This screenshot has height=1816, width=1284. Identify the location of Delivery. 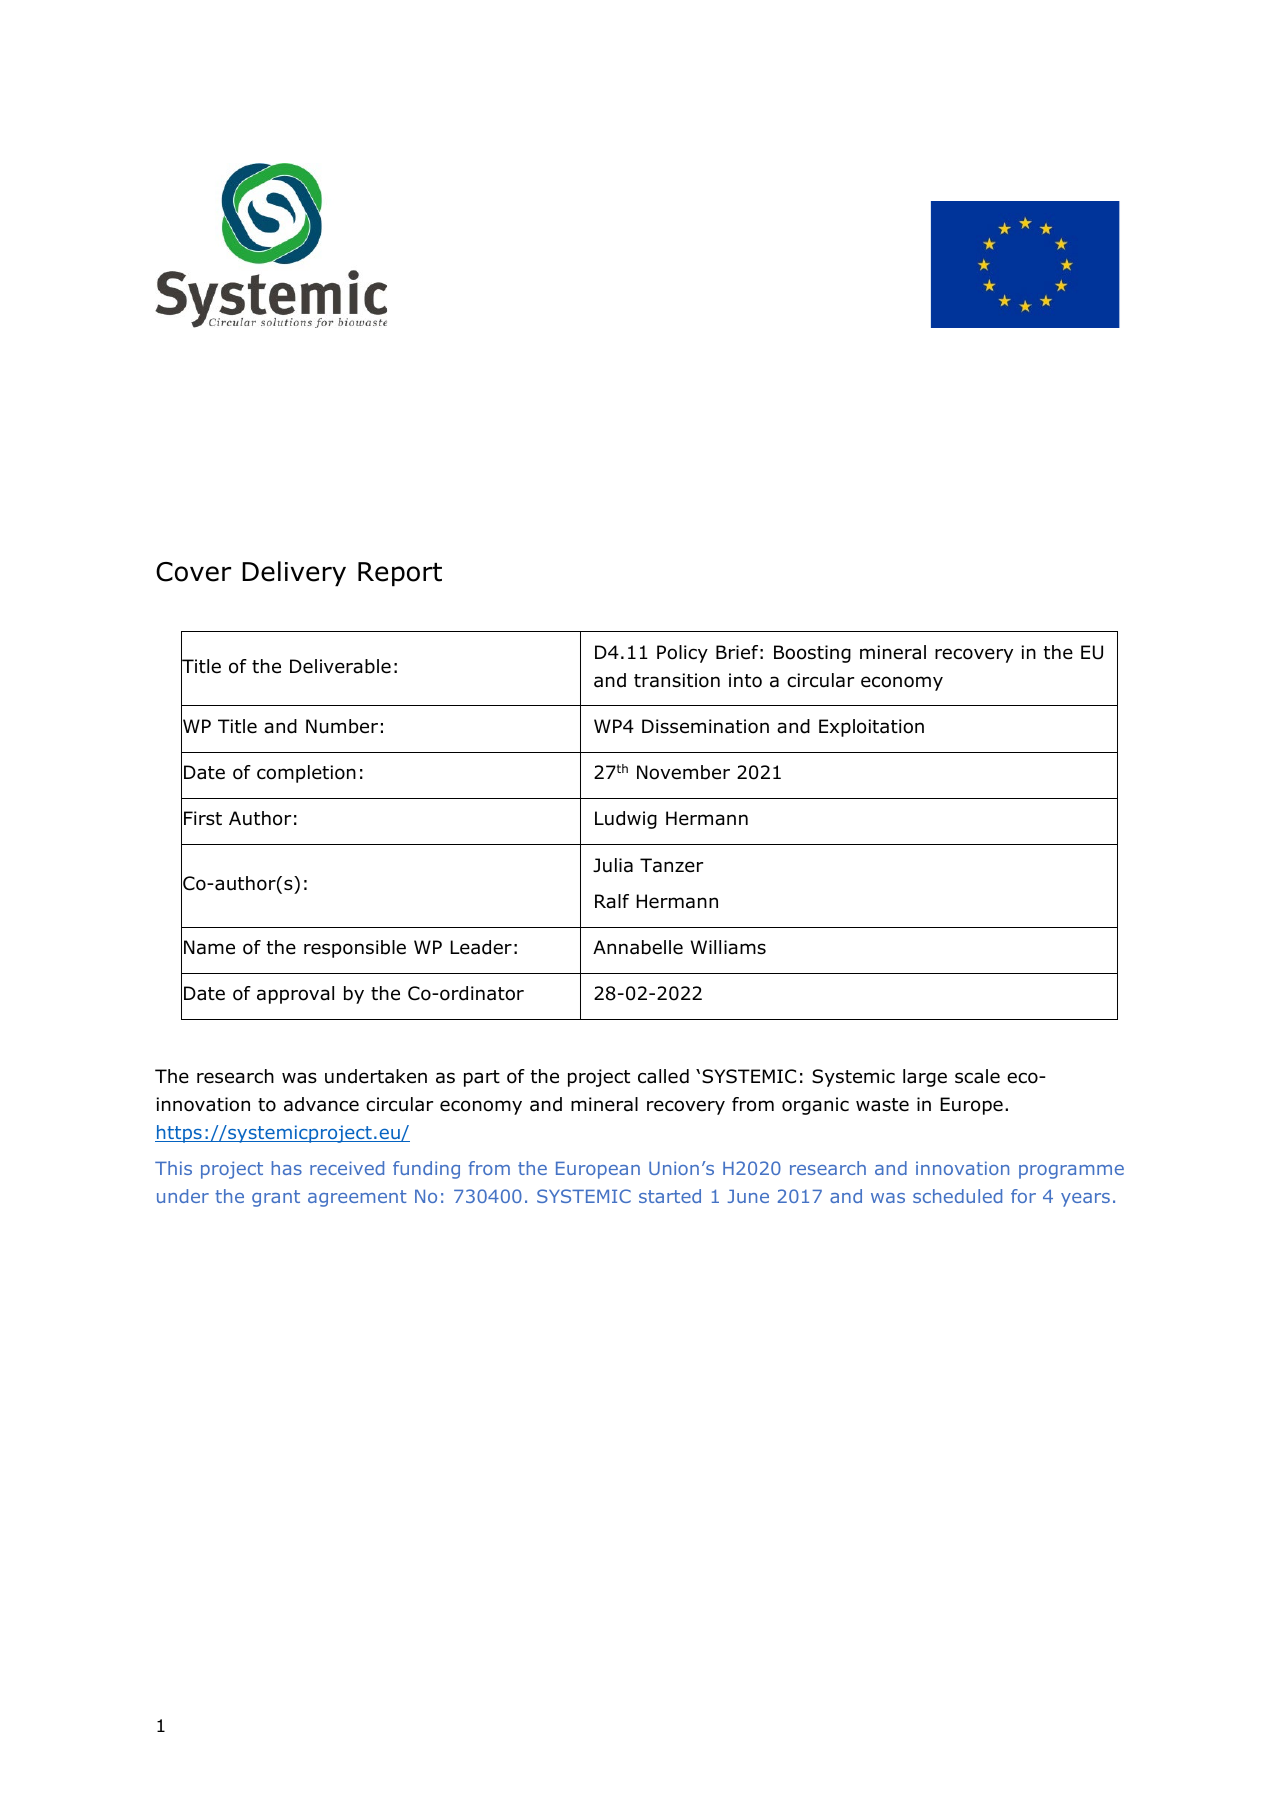
(294, 574).
